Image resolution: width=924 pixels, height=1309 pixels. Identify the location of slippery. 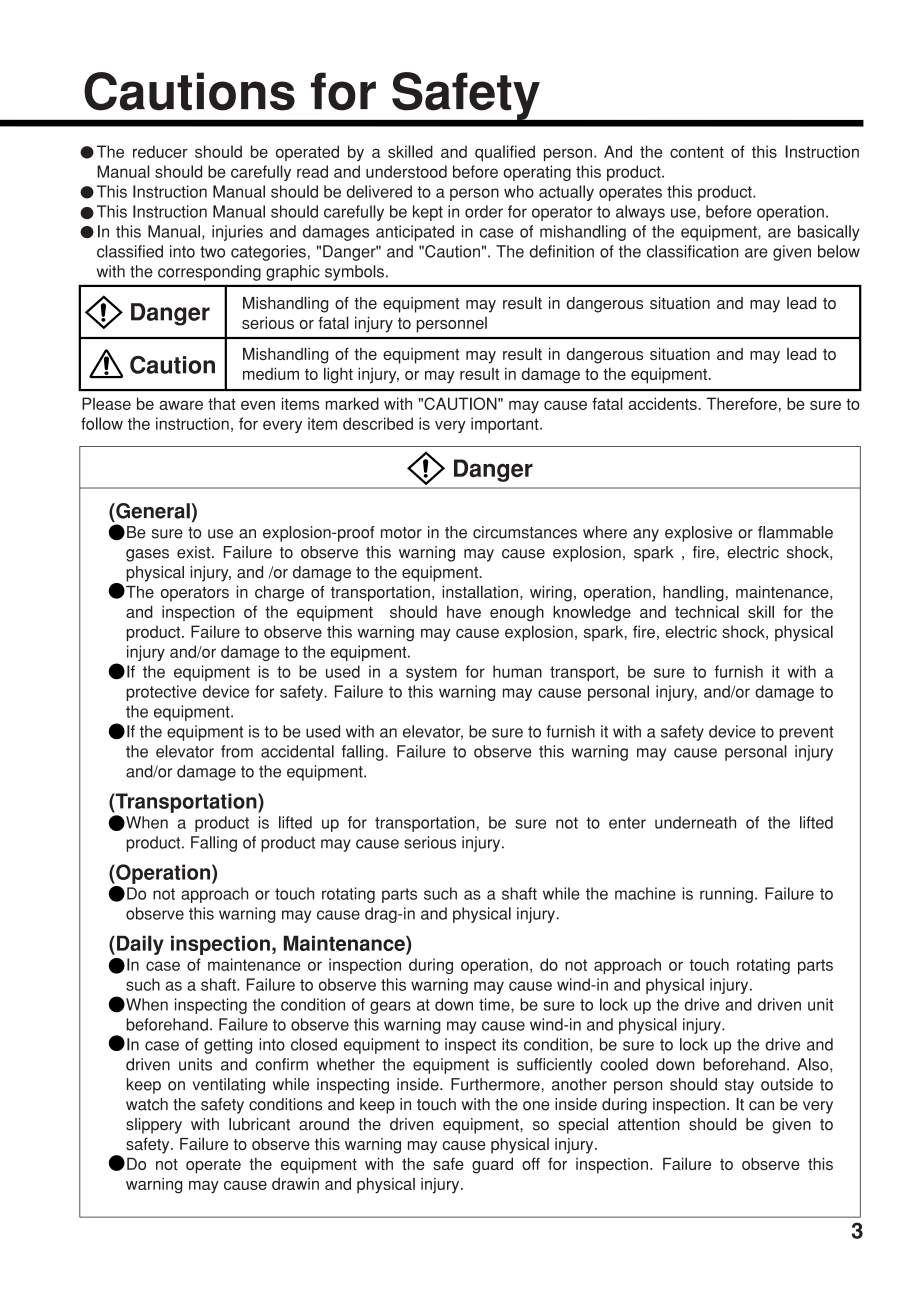
(154, 1126).
